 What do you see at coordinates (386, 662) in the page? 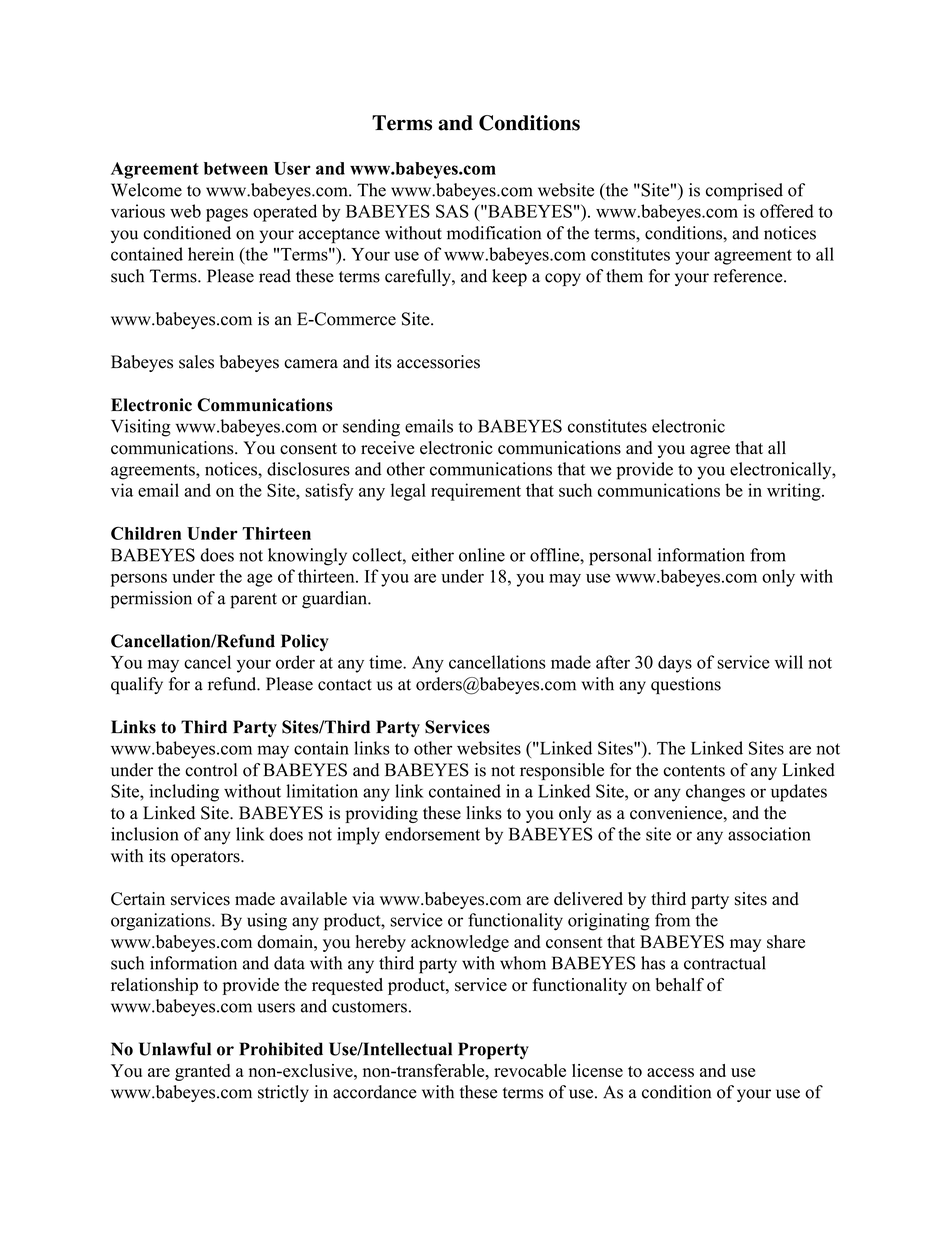
I see `time` at bounding box center [386, 662].
